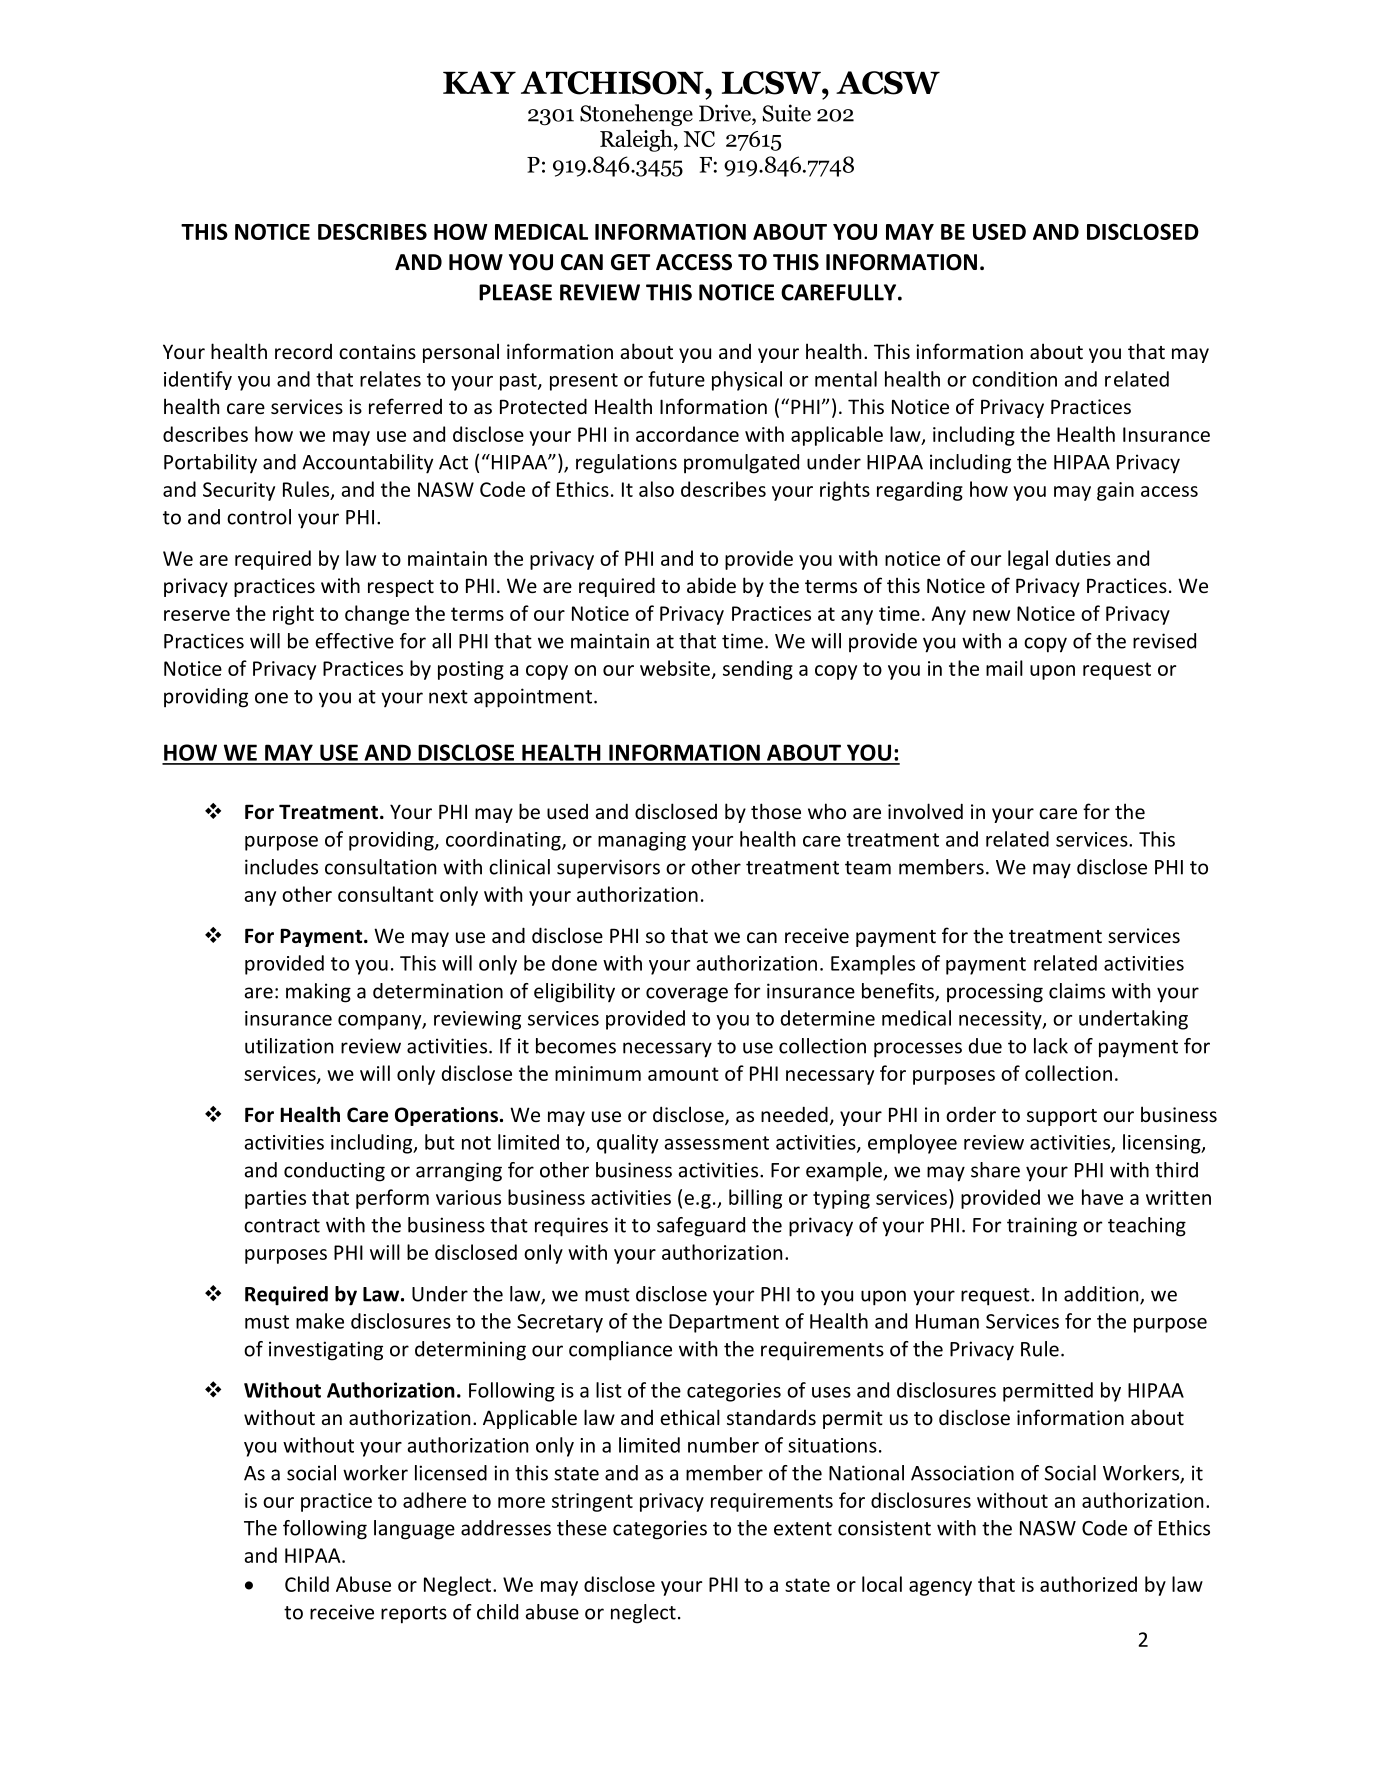 The width and height of the document is (1381, 1787). What do you see at coordinates (1004, 668) in the document?
I see `mail` at bounding box center [1004, 668].
